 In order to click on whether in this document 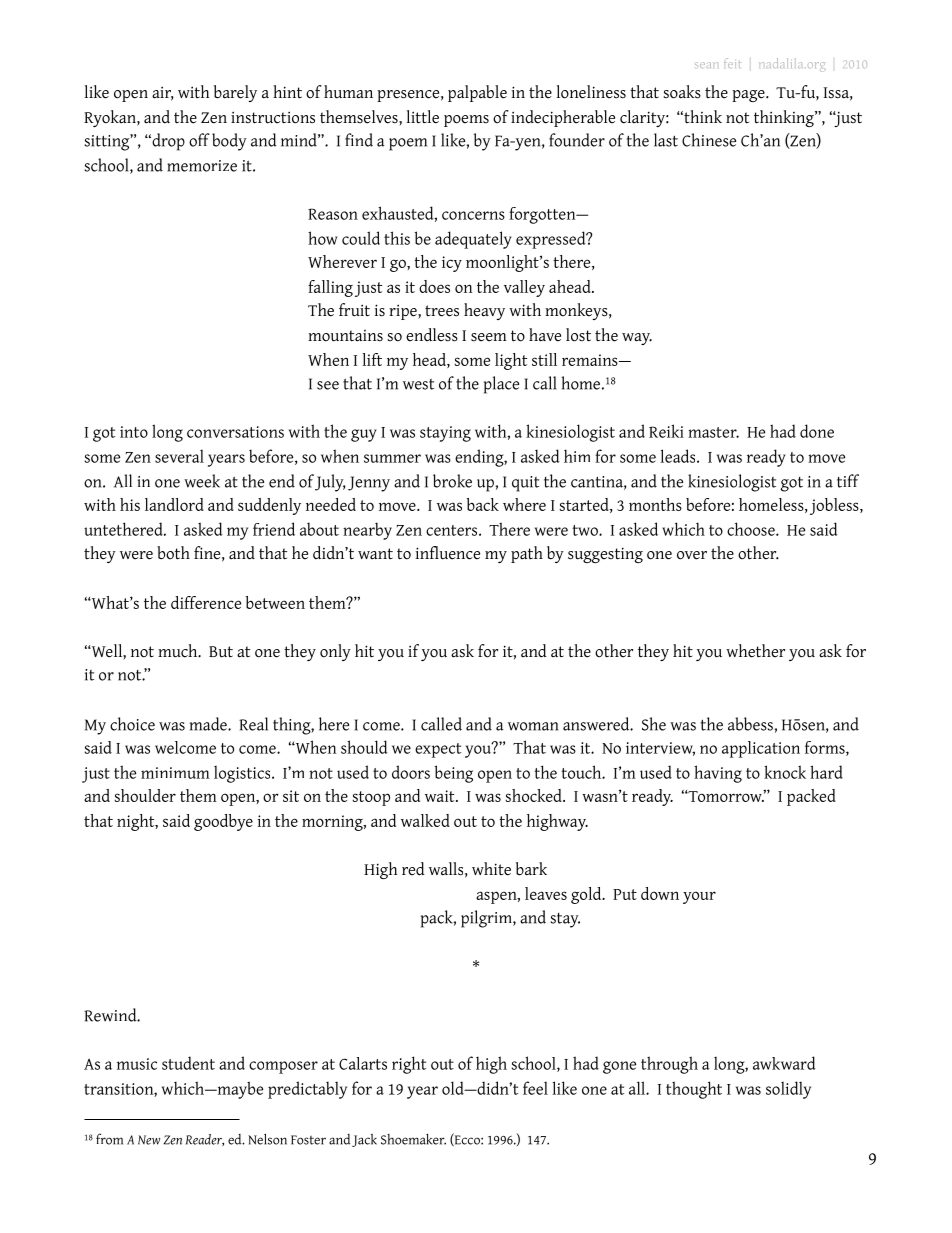, I will do `click(755, 651)`.
